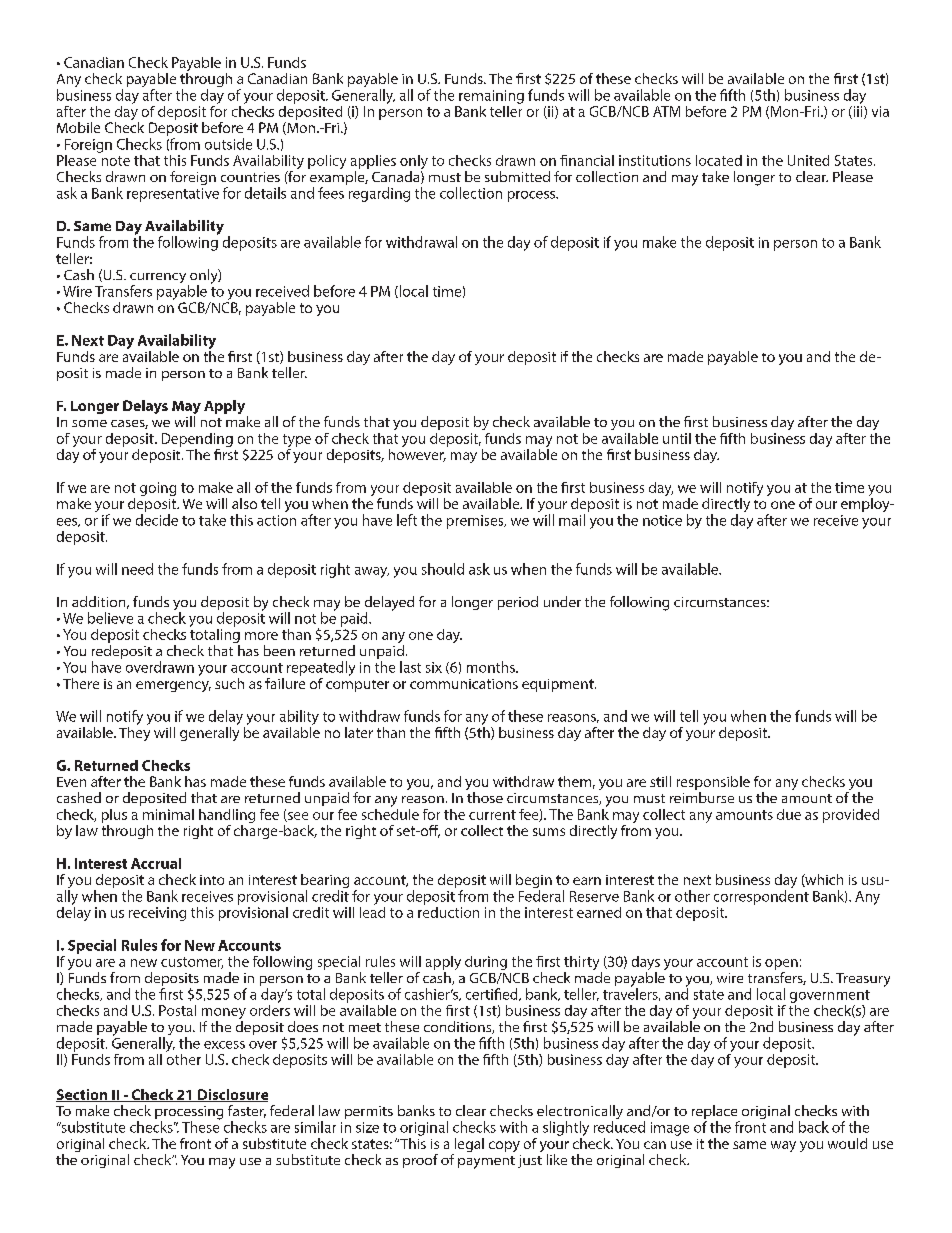 Image resolution: width=952 pixels, height=1233 pixels. I want to click on Depending, so click(197, 440).
